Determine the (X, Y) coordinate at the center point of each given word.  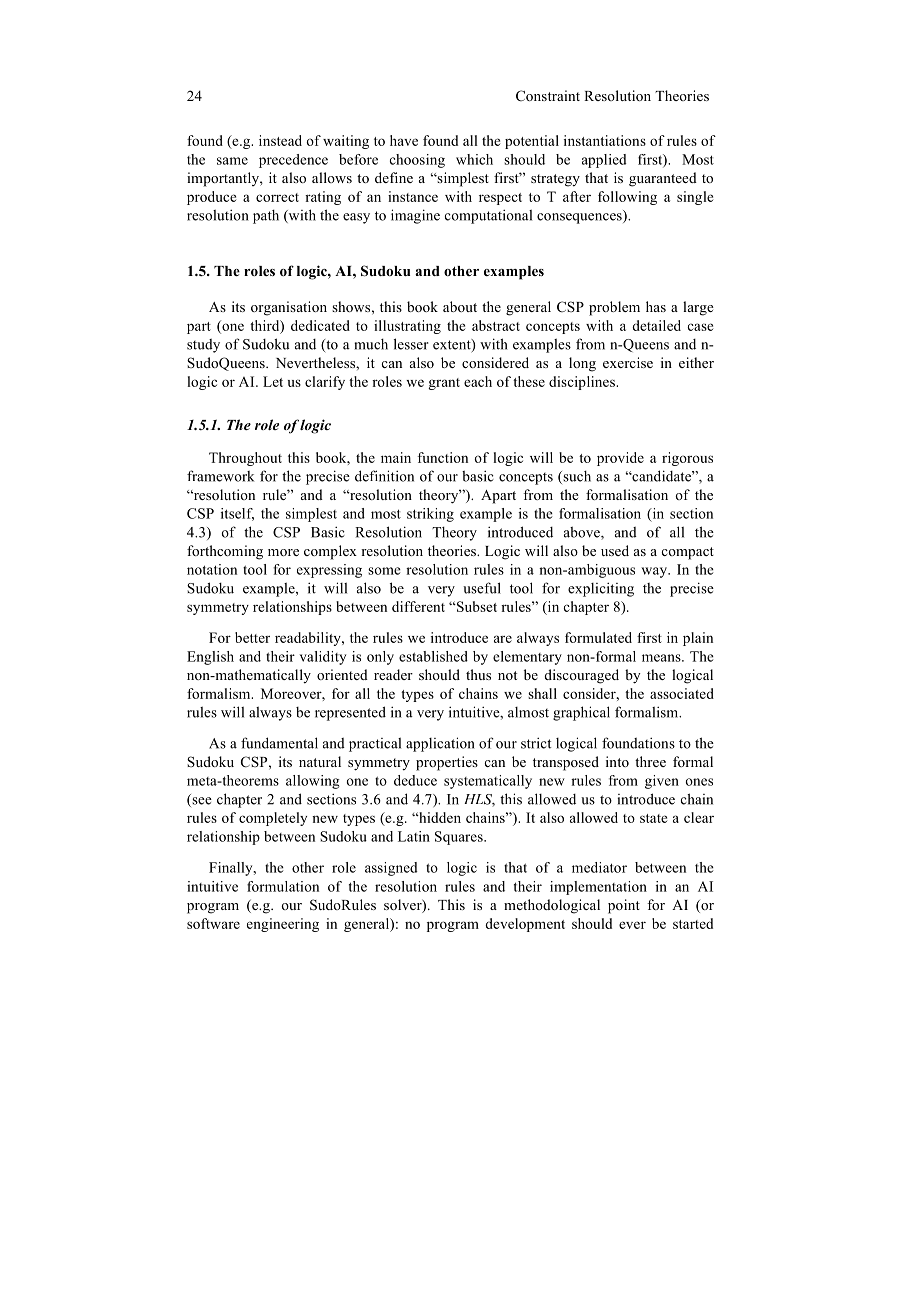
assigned (391, 869)
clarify (325, 383)
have (404, 140)
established (433, 656)
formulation (283, 886)
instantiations (605, 140)
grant (444, 384)
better (252, 637)
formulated (598, 637)
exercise (628, 362)
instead (280, 140)
